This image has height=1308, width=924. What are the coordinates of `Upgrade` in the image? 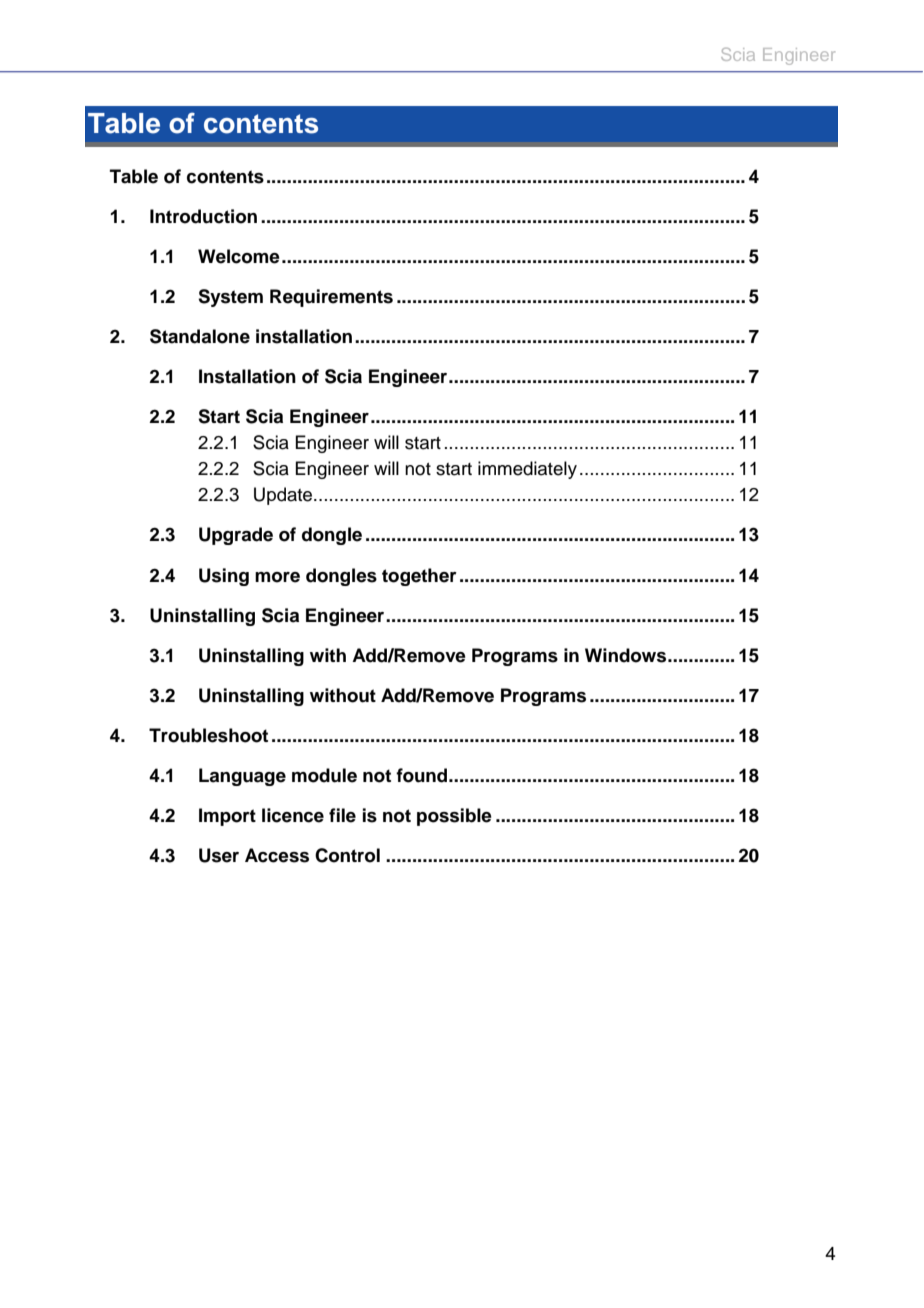 It's located at (236, 536).
